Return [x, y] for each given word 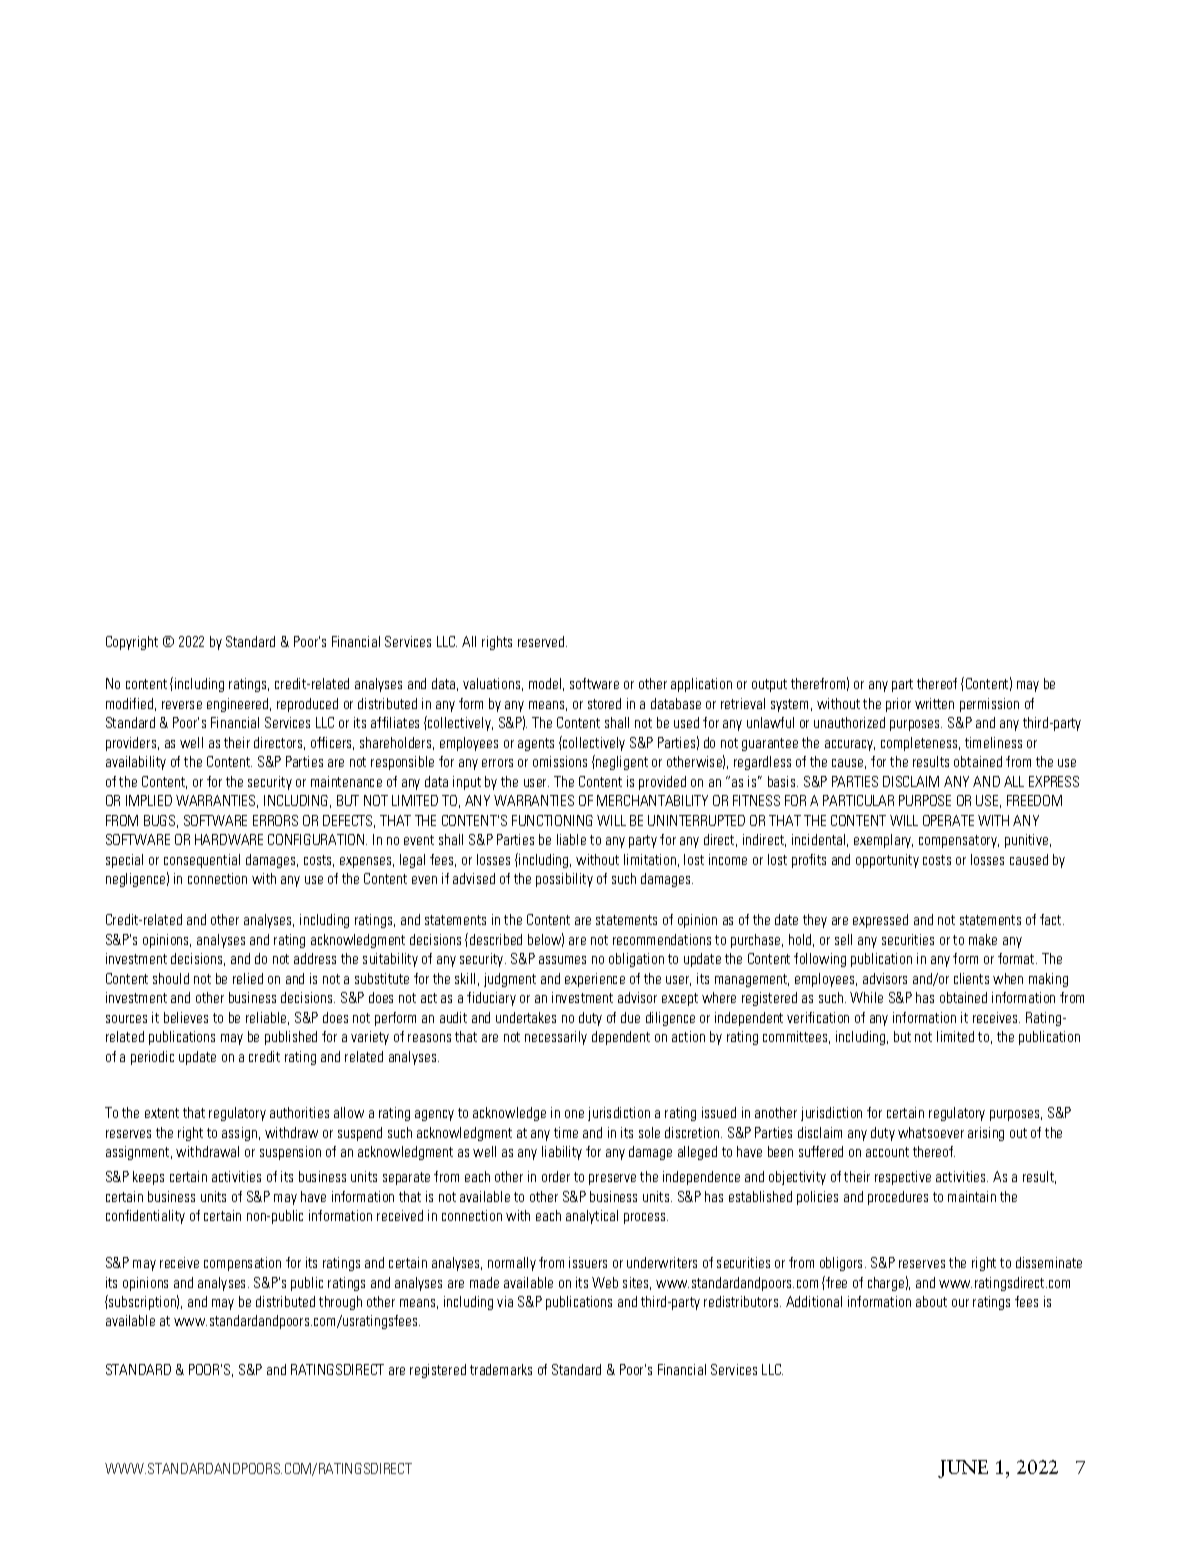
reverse [182, 705]
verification [818, 1017]
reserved [542, 641]
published [291, 1038]
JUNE [963, 1469]
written [934, 703]
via [505, 1301]
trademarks [501, 1369]
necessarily [556, 1038]
